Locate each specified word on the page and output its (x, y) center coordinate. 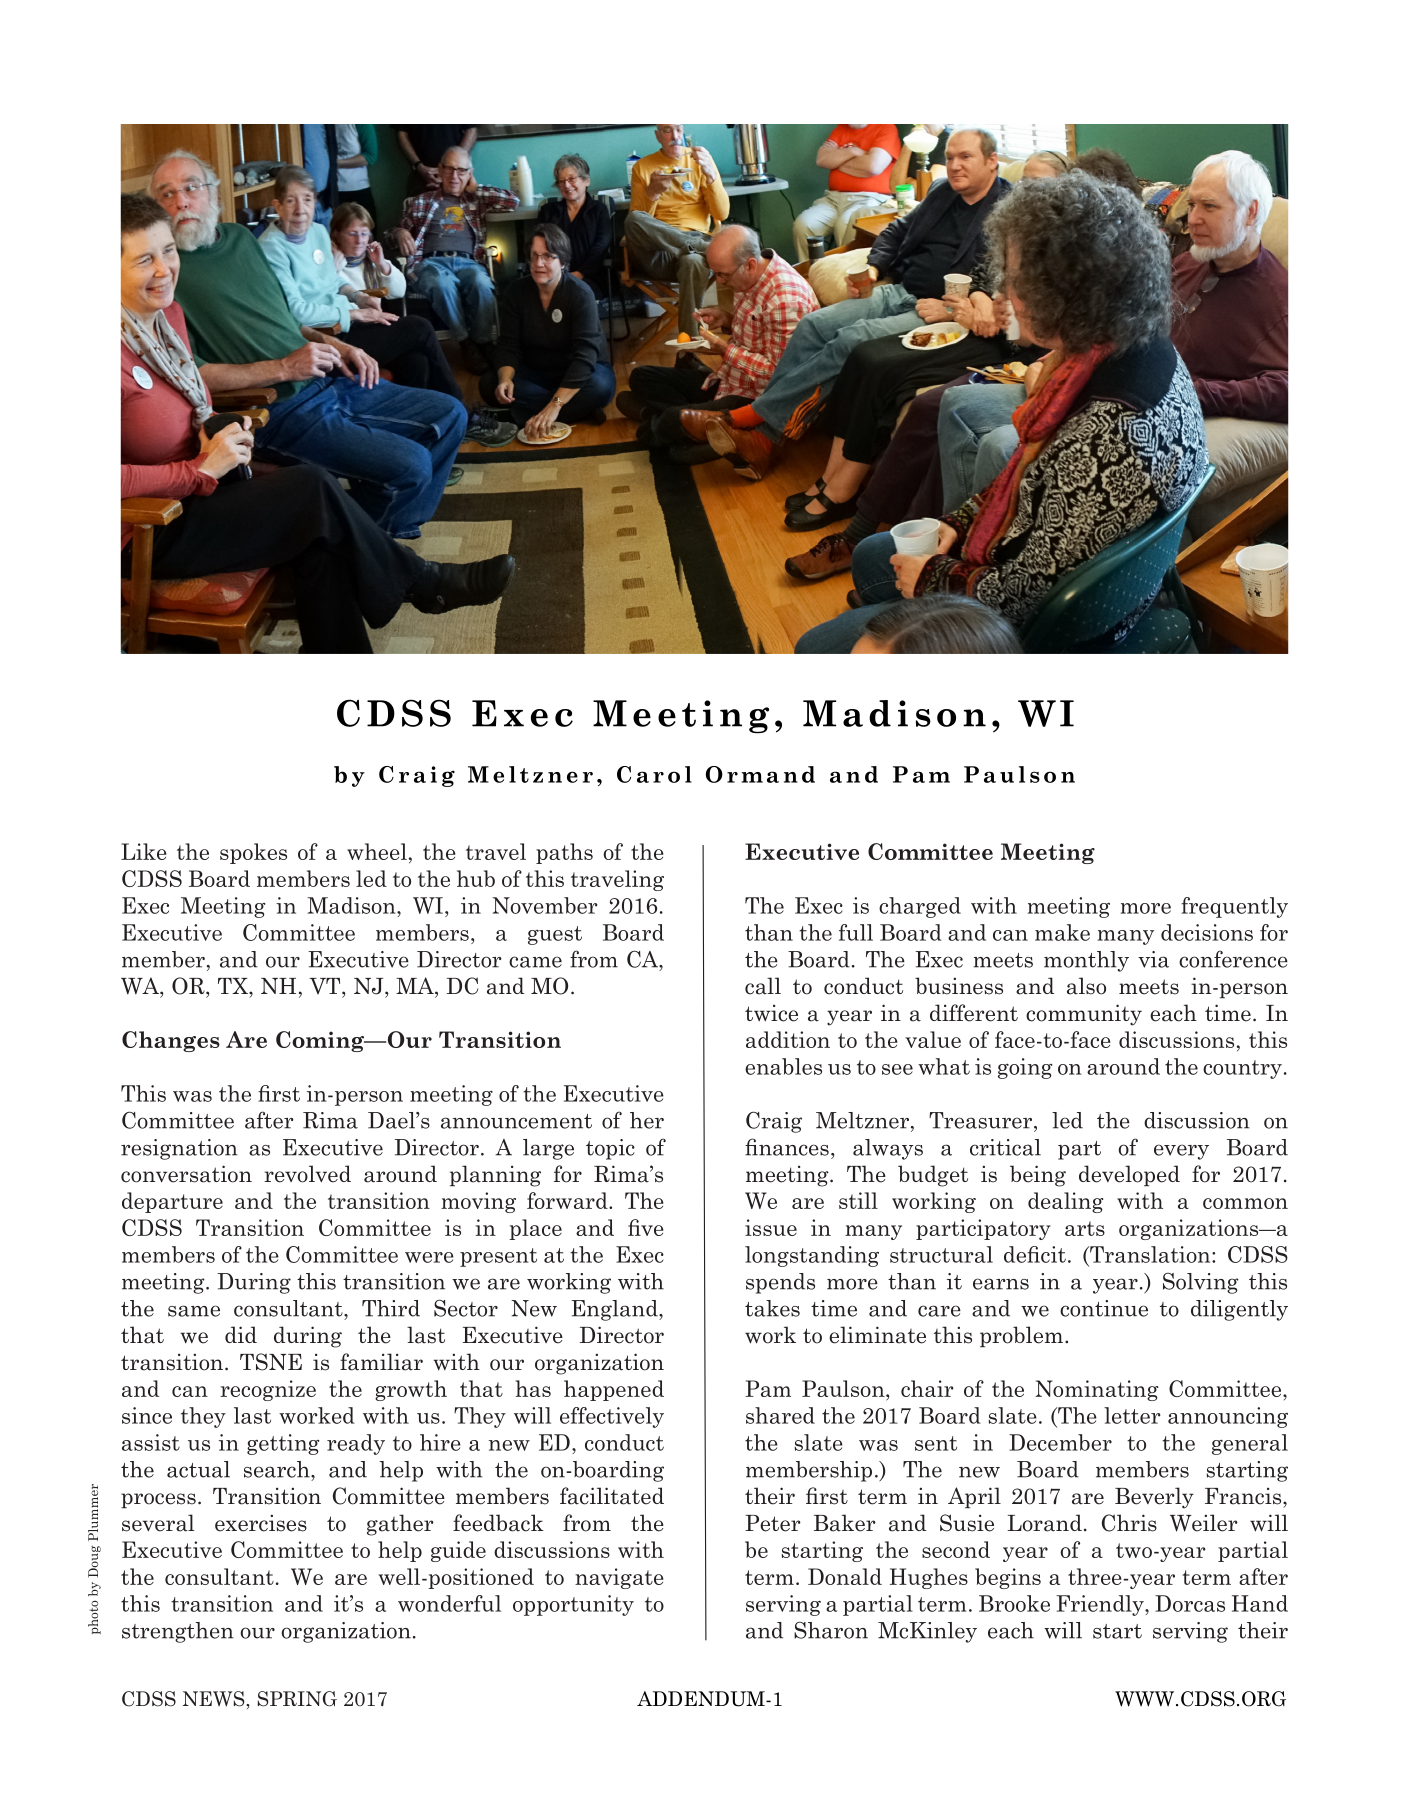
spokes (253, 853)
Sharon (831, 1630)
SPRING (297, 1699)
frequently (1234, 907)
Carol (654, 774)
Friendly (1101, 1605)
